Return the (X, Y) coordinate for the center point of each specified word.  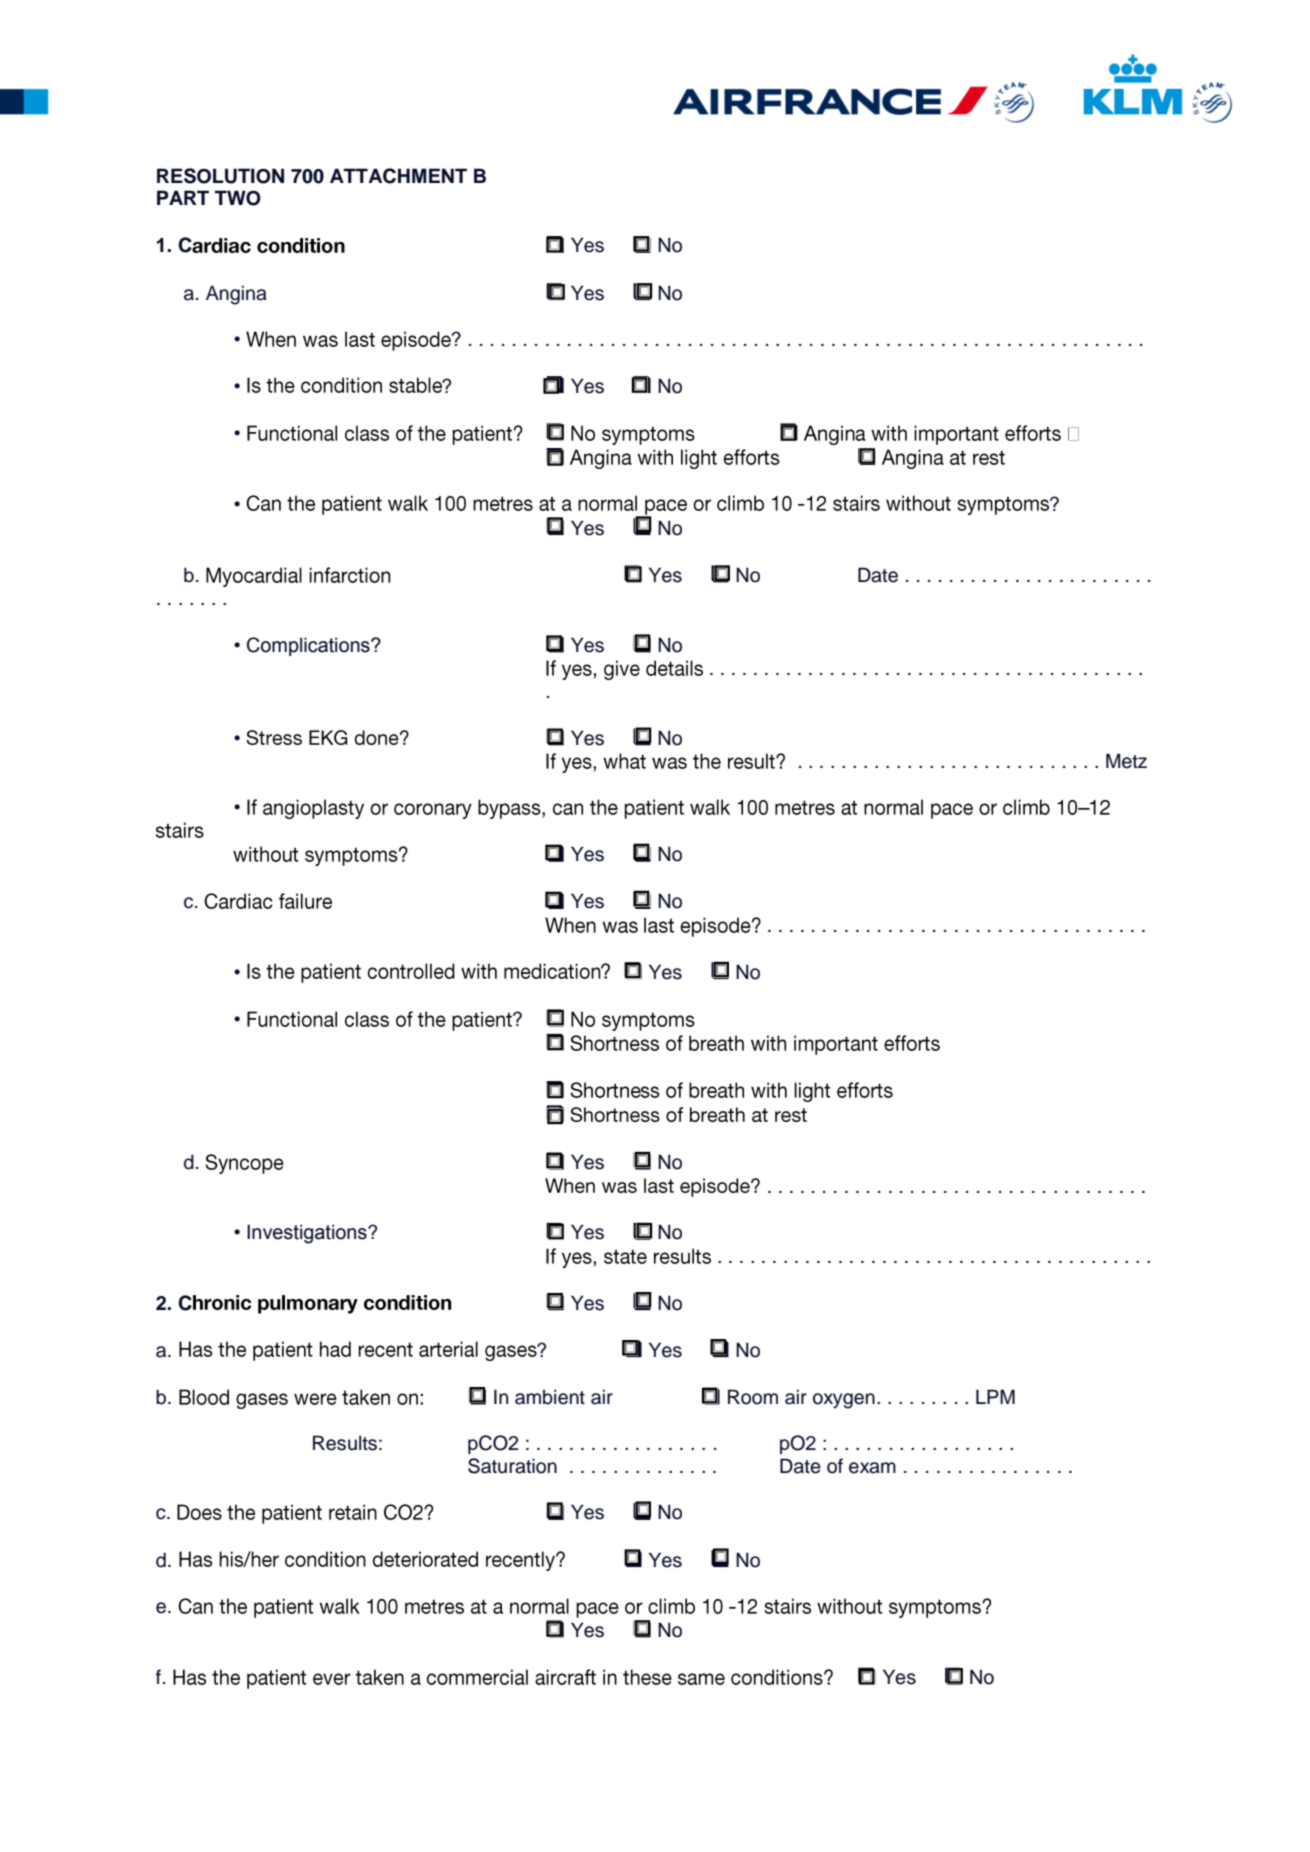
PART (183, 197)
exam (872, 1468)
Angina (236, 295)
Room (753, 1397)
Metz (1126, 761)
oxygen (844, 1401)
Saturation (512, 1466)
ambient (550, 1397)
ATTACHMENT (398, 176)
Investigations (308, 1234)
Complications (309, 646)
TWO (238, 198)
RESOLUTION (220, 176)
